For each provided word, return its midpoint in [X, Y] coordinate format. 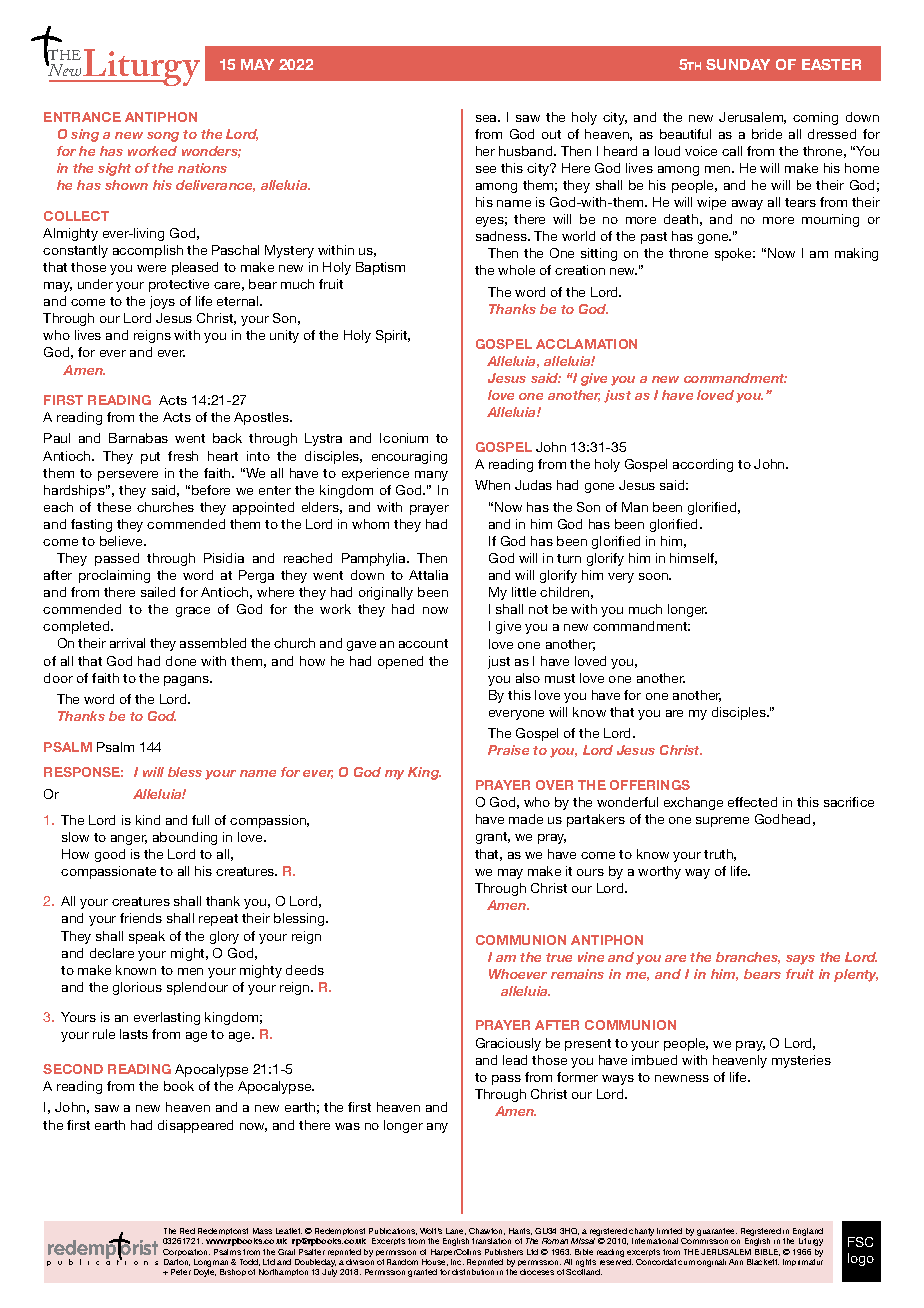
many [431, 476]
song [163, 137]
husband [527, 151]
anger [129, 840]
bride [767, 134]
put [150, 458]
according [703, 465]
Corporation [186, 1252]
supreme [722, 822]
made [526, 819]
